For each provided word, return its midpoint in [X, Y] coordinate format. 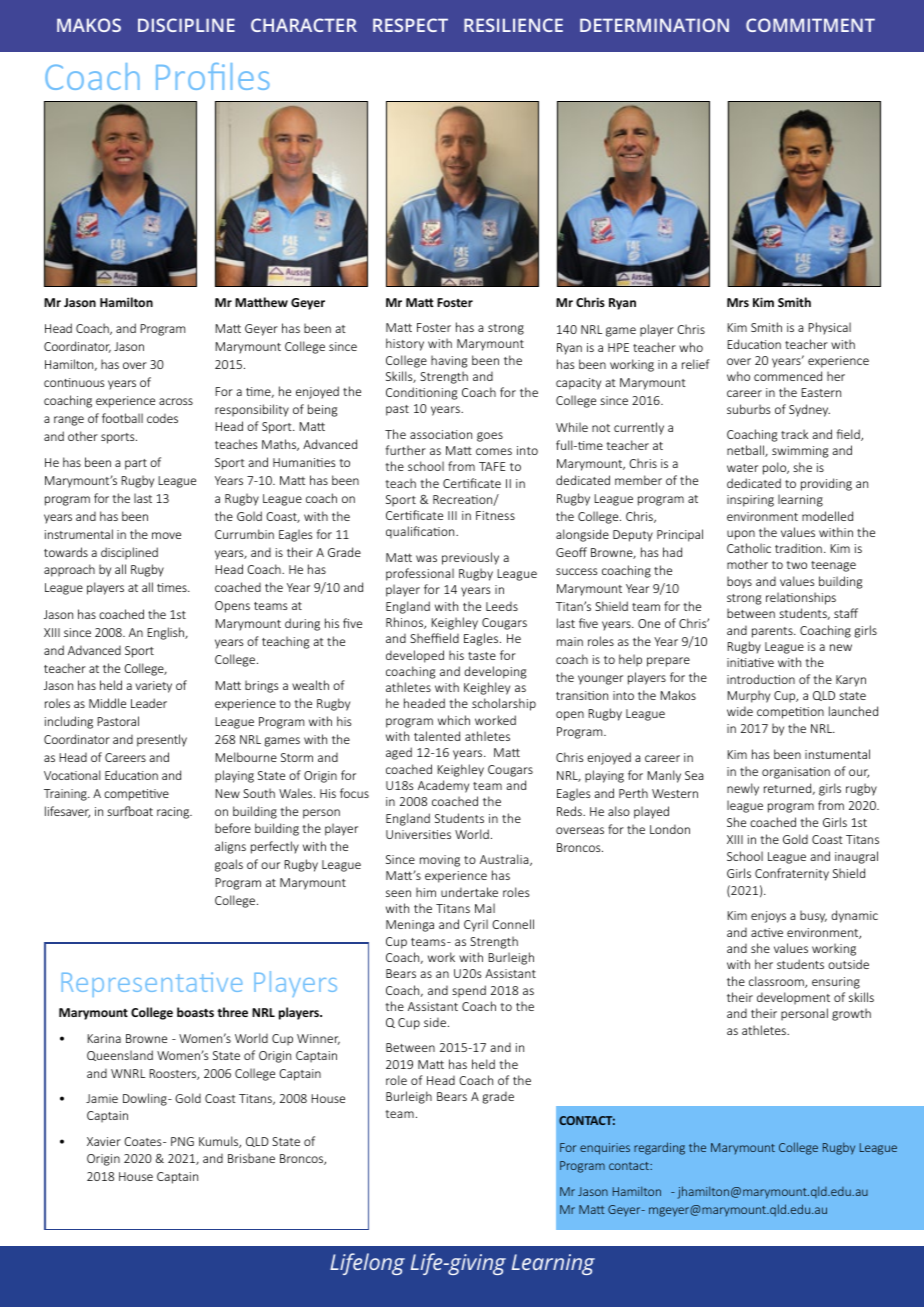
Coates [144, 1141]
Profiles [213, 76]
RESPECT [410, 25]
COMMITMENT [810, 25]
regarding [659, 1148]
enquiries [605, 1149]
